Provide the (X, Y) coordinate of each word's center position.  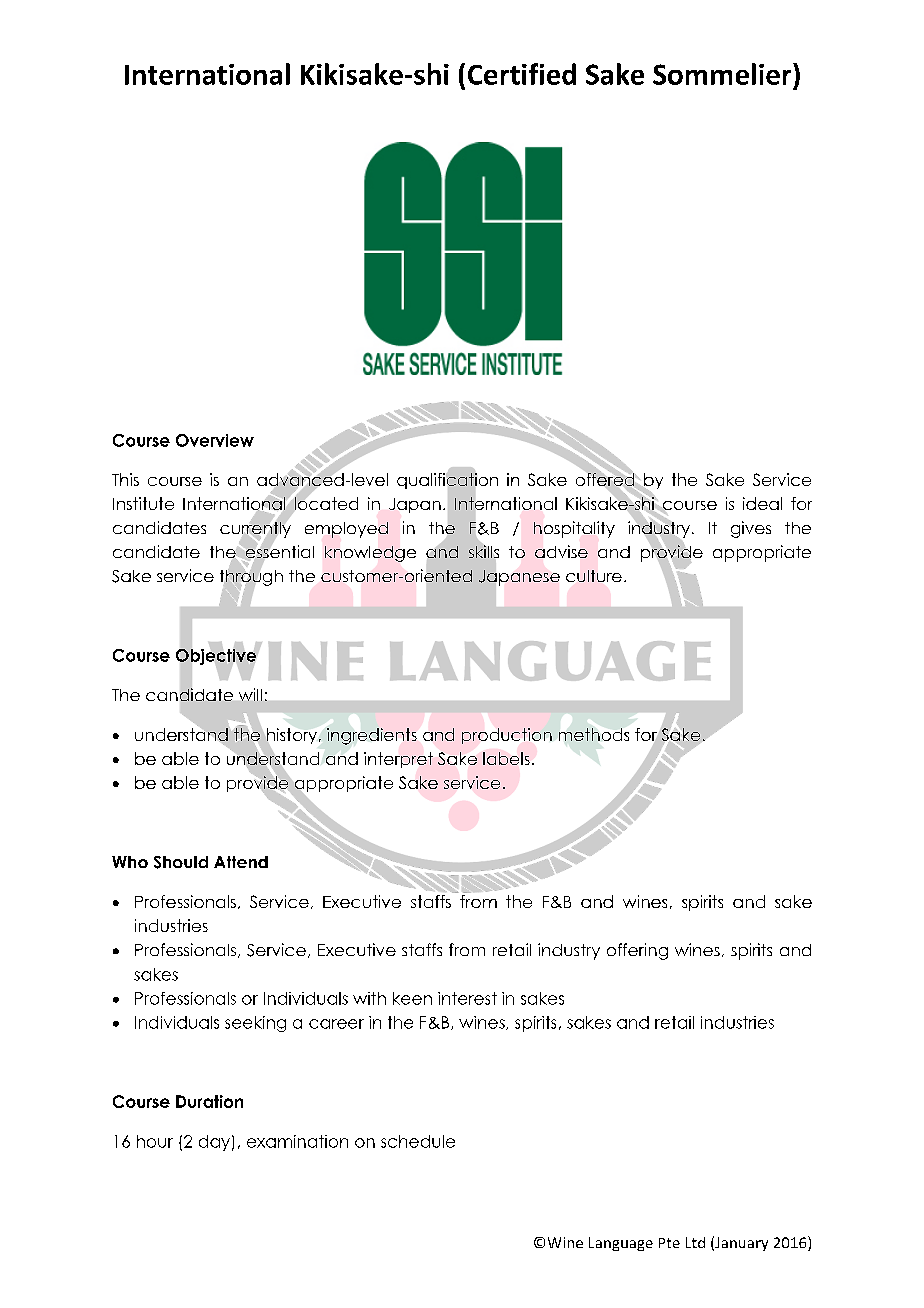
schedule (418, 1141)
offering (637, 951)
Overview (215, 440)
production (507, 736)
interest (467, 998)
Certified (522, 74)
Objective (216, 657)
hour (155, 1141)
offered (606, 479)
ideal (762, 503)
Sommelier (723, 74)
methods (594, 734)
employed (346, 530)
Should (181, 862)
